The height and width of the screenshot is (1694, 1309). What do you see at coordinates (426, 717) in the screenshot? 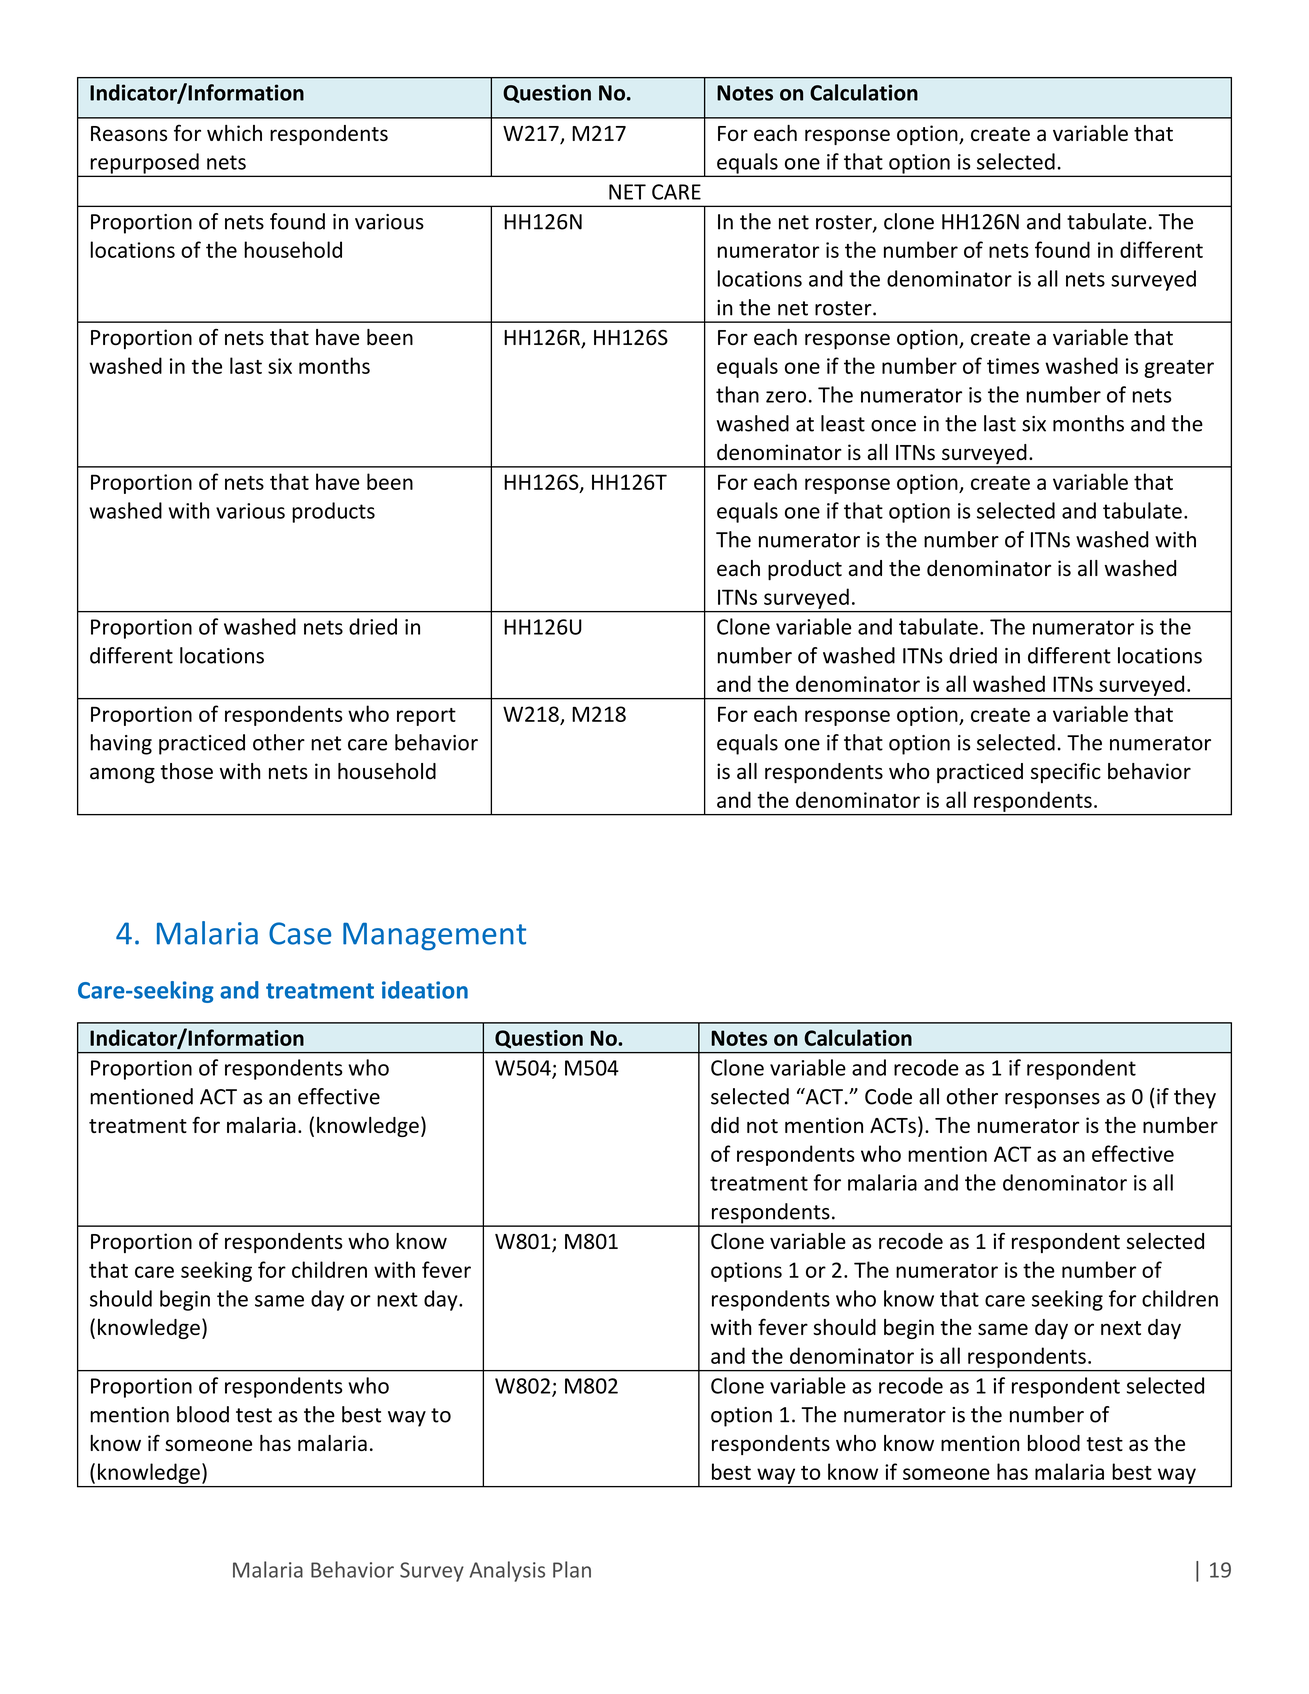
I see `report` at bounding box center [426, 717].
